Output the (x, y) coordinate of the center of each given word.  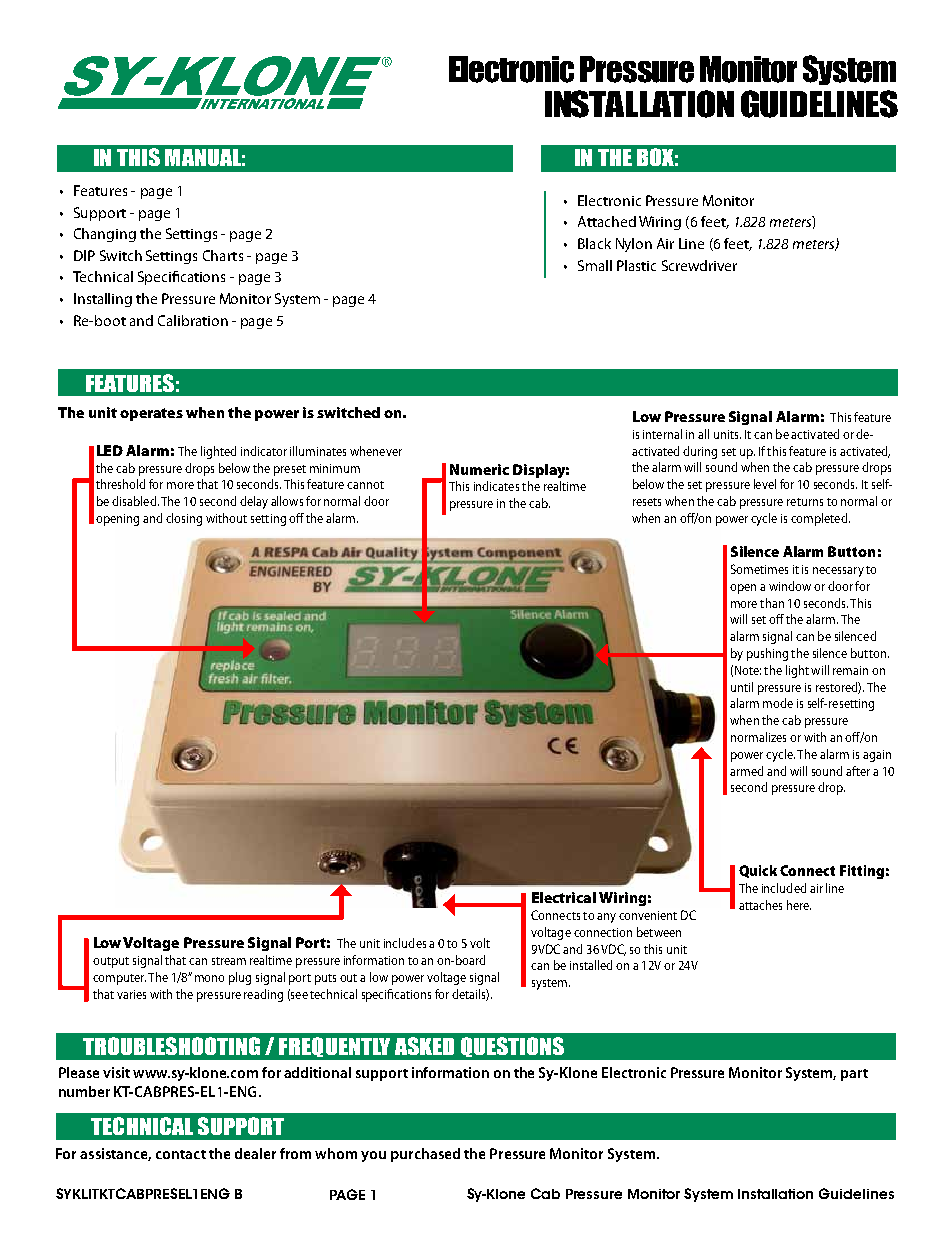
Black (594, 243)
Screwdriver (699, 265)
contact (181, 1154)
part (854, 1075)
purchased (425, 1155)
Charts (223, 255)
